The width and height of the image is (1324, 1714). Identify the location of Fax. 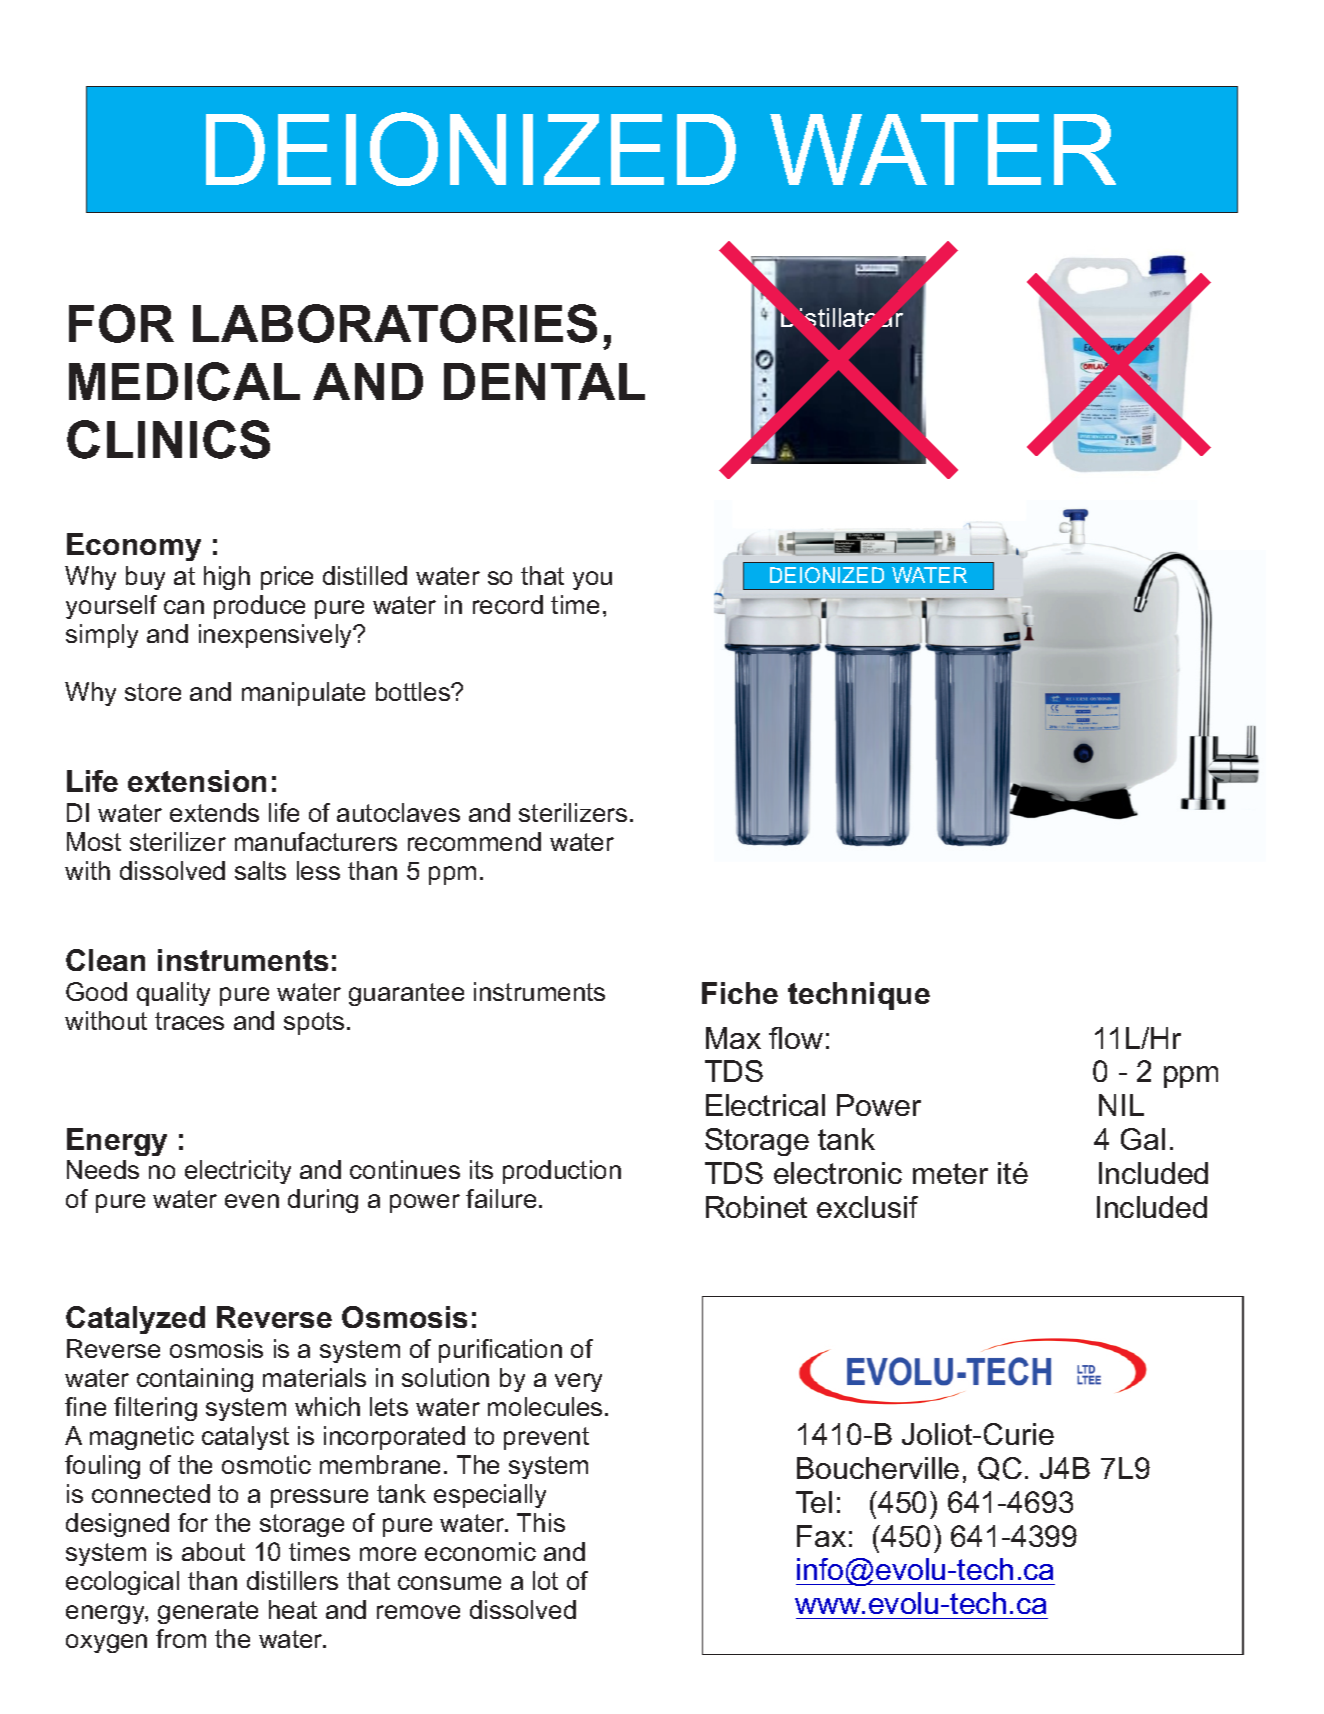
(821, 1536).
